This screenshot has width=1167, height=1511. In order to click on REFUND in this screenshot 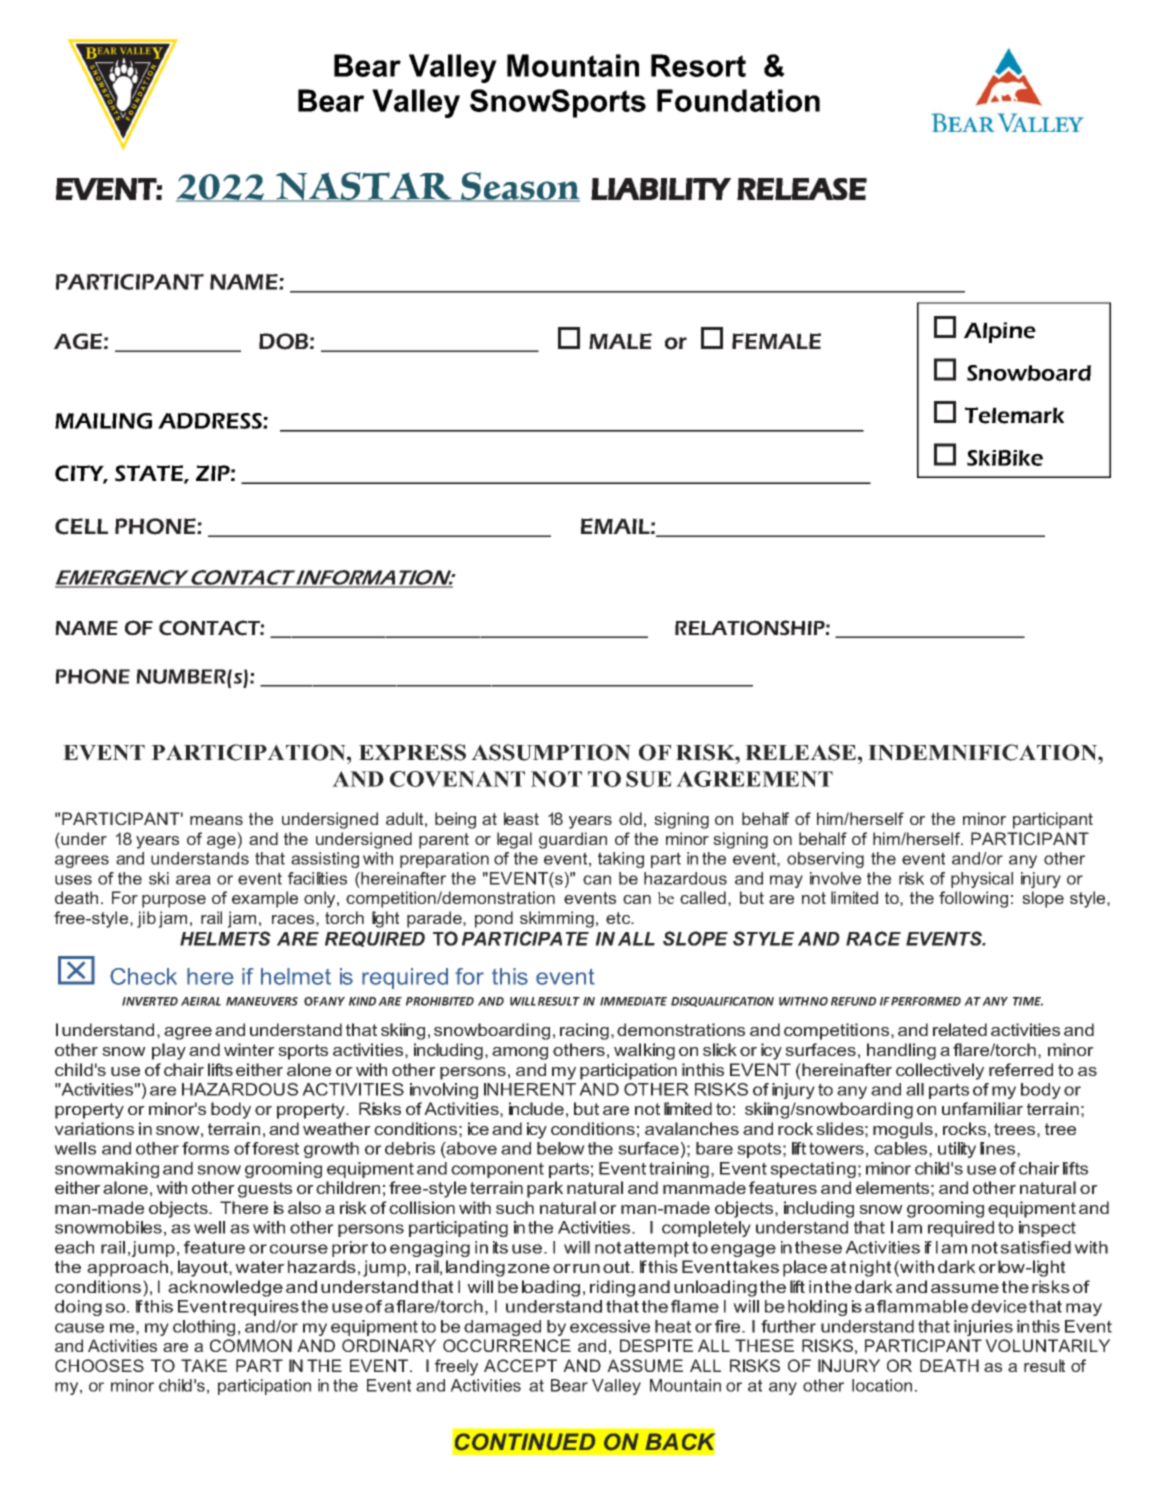, I will do `click(853, 1001)`.
